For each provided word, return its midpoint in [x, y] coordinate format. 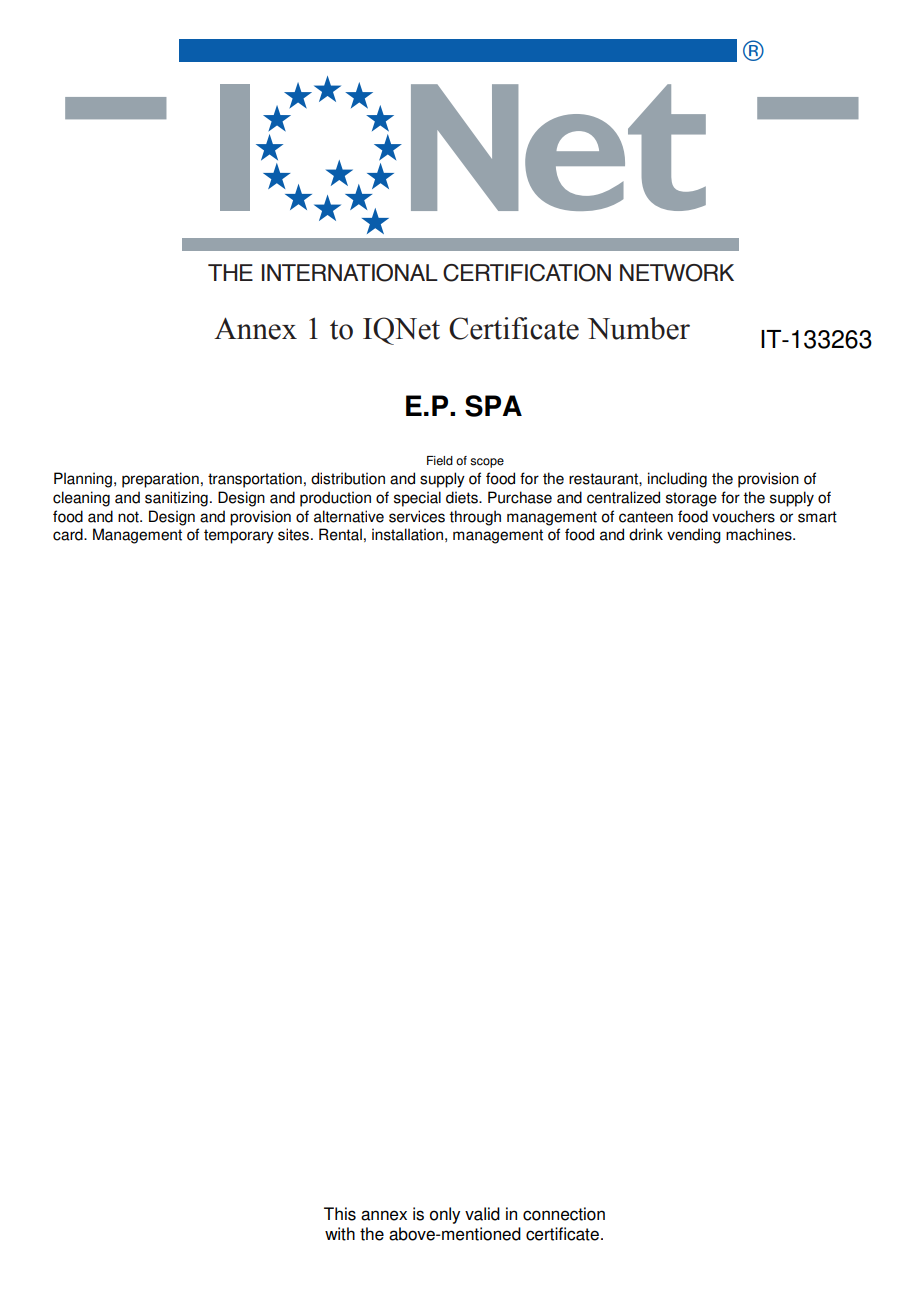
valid [482, 1214]
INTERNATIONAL [350, 273]
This [340, 1214]
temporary [239, 536]
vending [694, 536]
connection [564, 1214]
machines [760, 534]
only [445, 1215]
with [340, 1234]
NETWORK [677, 273]
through [475, 518]
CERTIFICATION [527, 273]
